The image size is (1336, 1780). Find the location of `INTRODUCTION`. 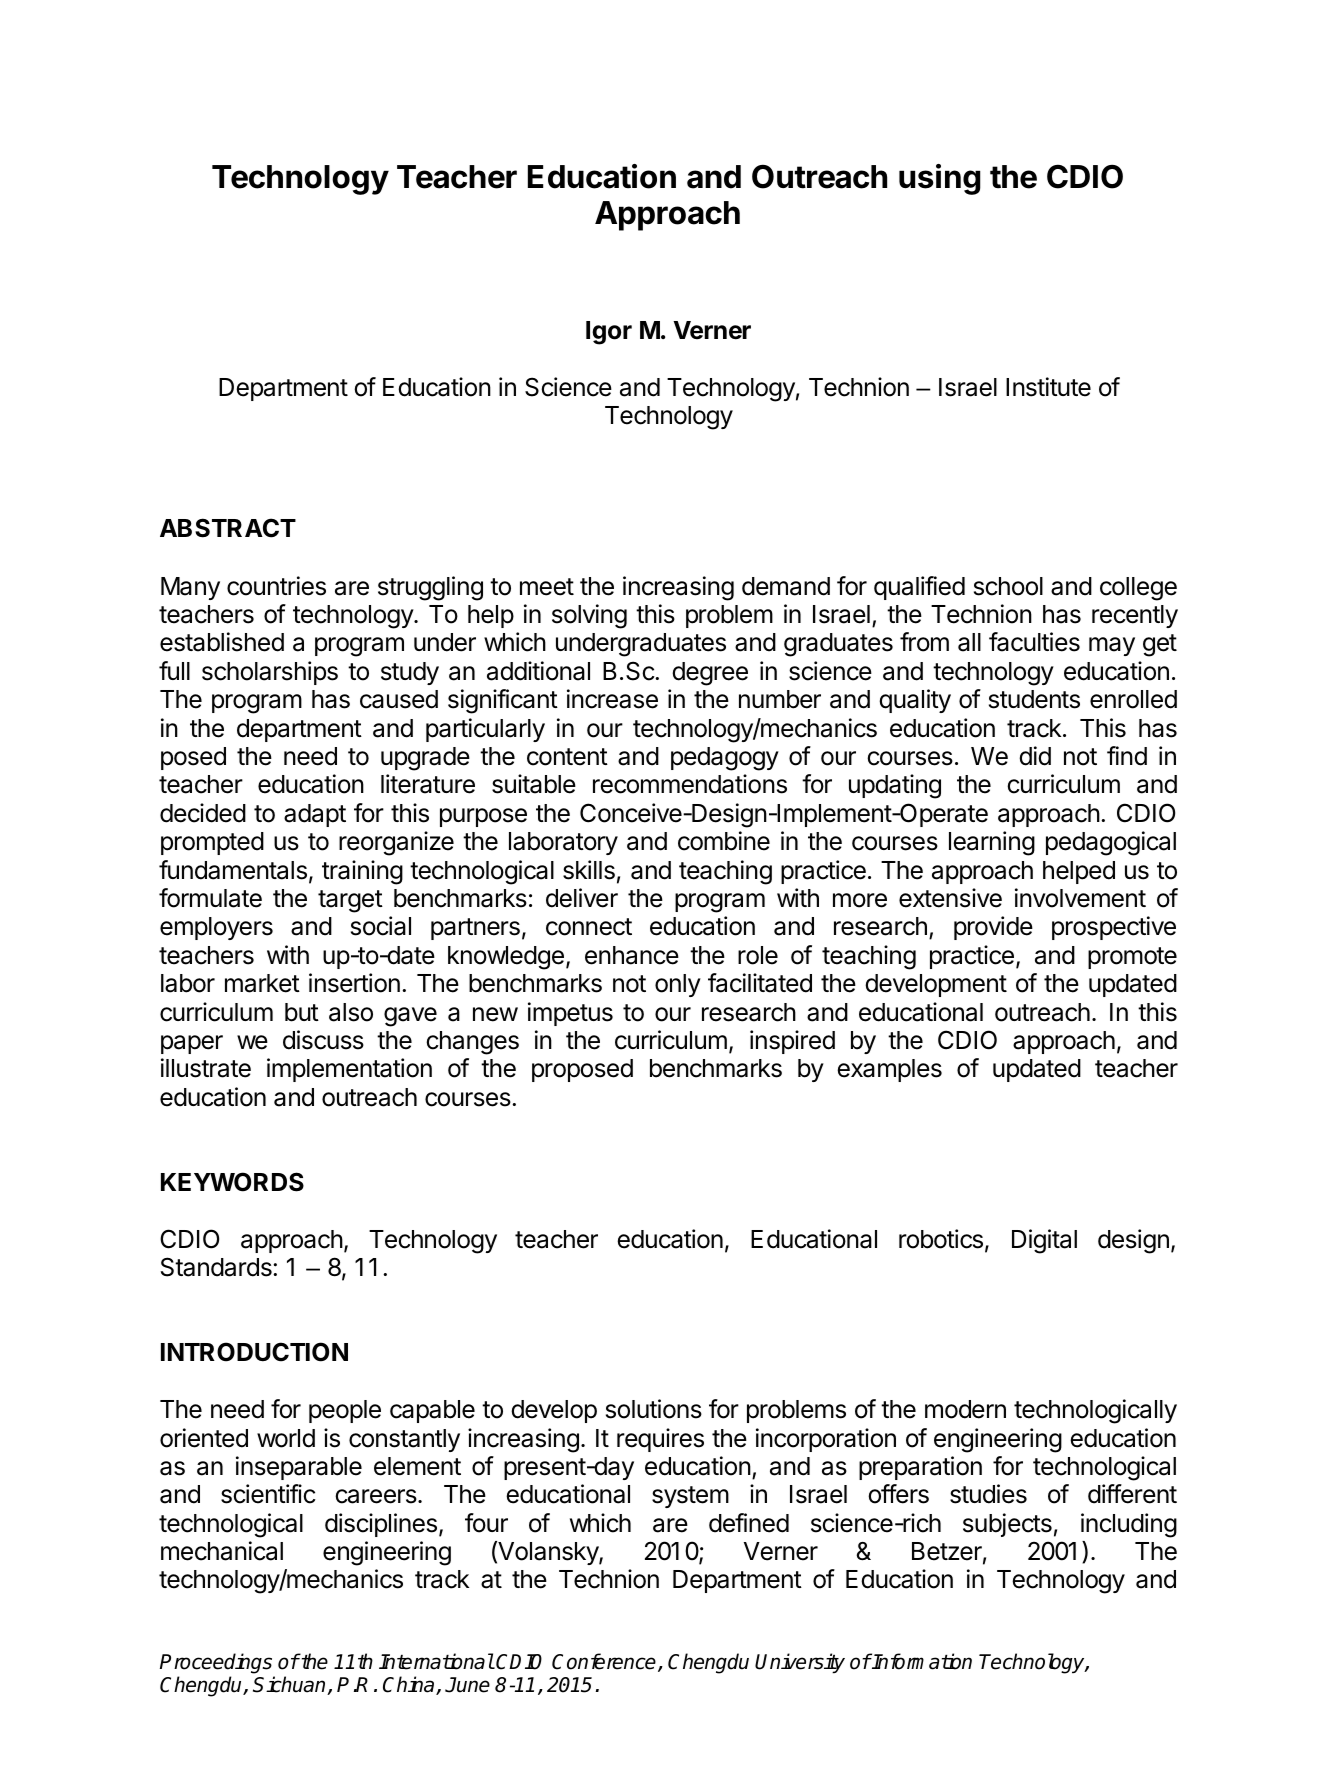

INTRODUCTION is located at coordinates (254, 1352).
